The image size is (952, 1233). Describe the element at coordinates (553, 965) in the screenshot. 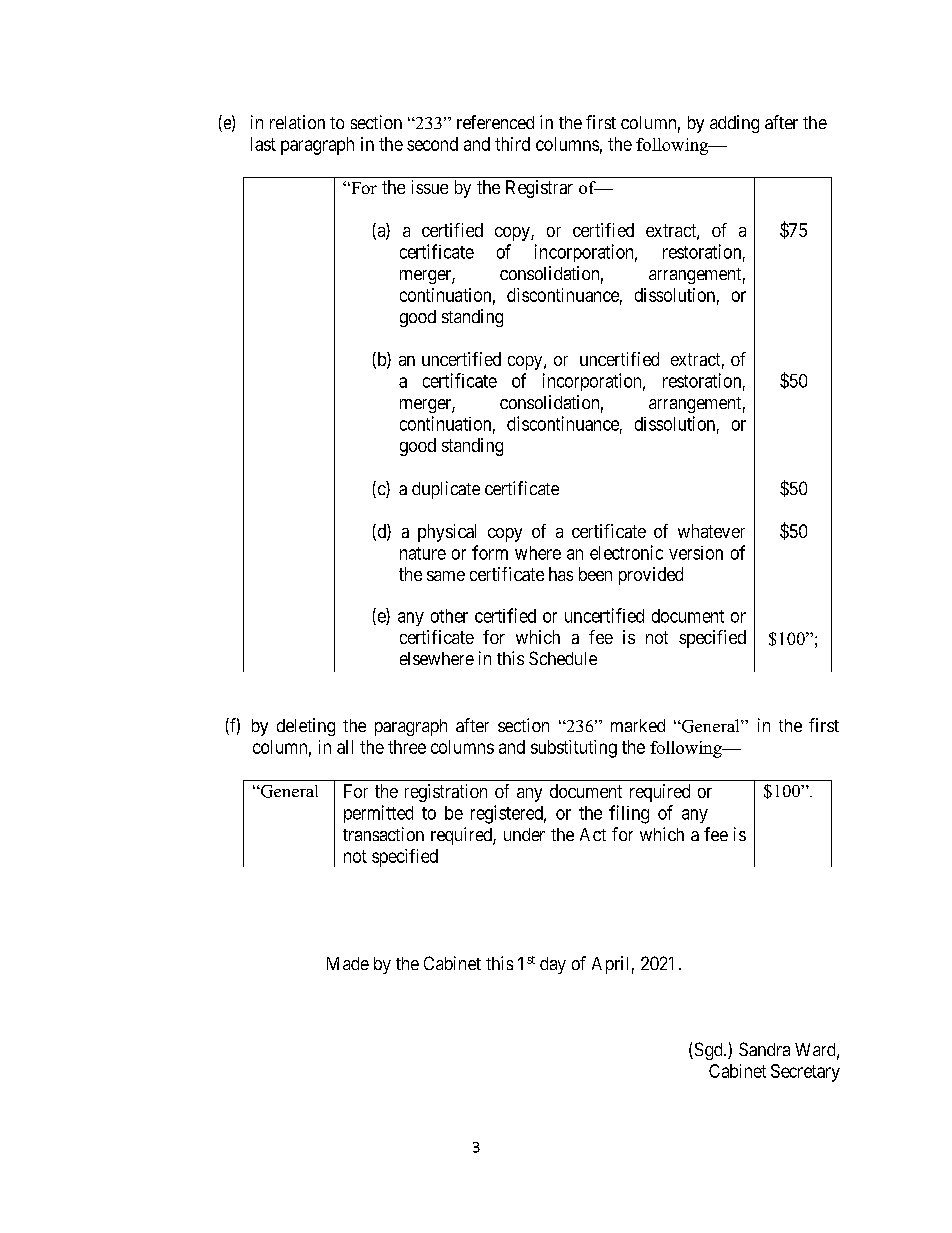

I see `day` at that location.
